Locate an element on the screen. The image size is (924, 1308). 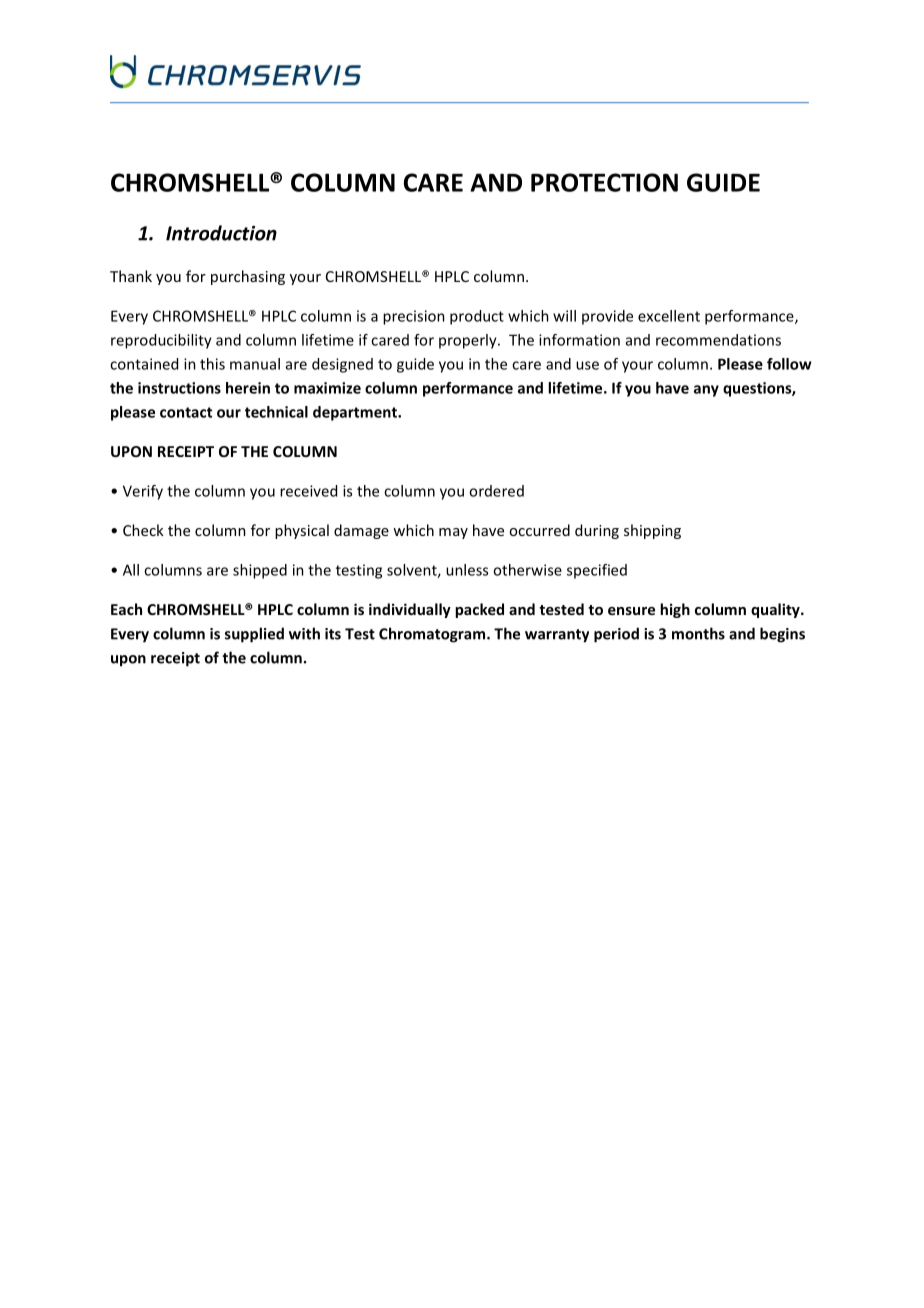
department is located at coordinates (356, 413).
